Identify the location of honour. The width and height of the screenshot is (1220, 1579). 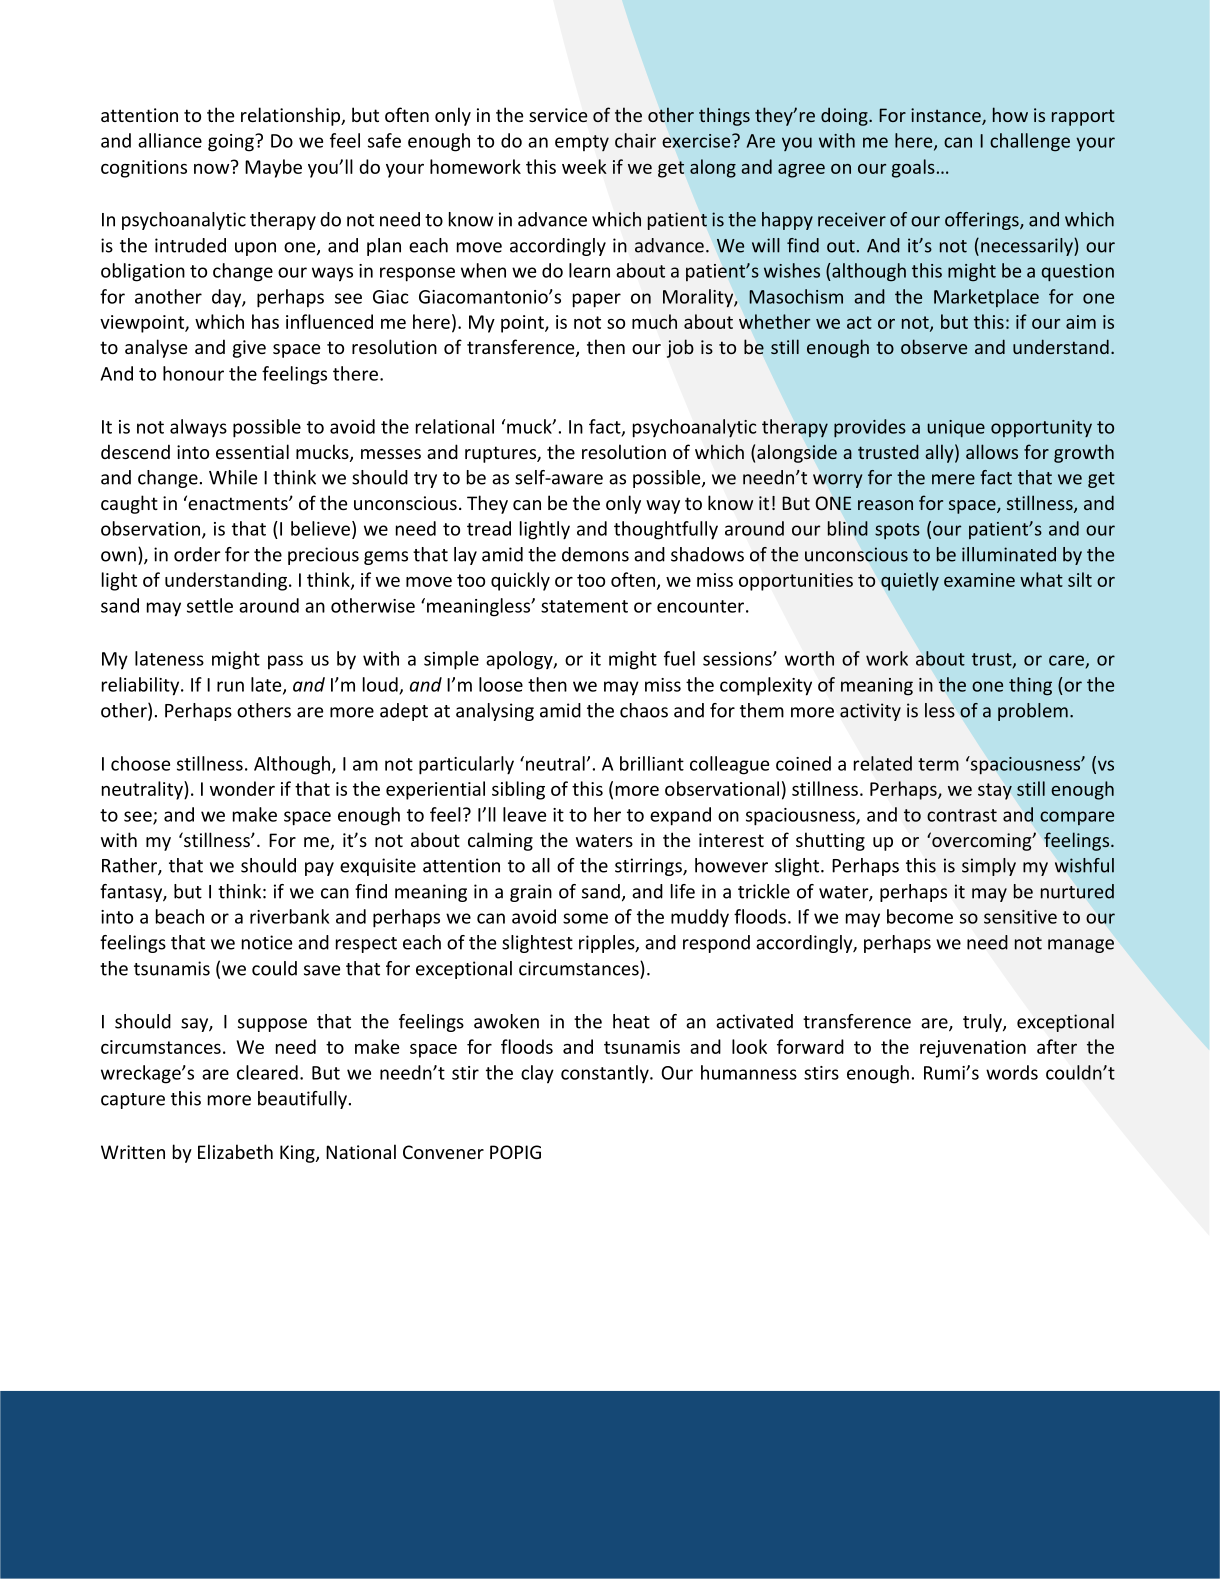
(193, 373).
